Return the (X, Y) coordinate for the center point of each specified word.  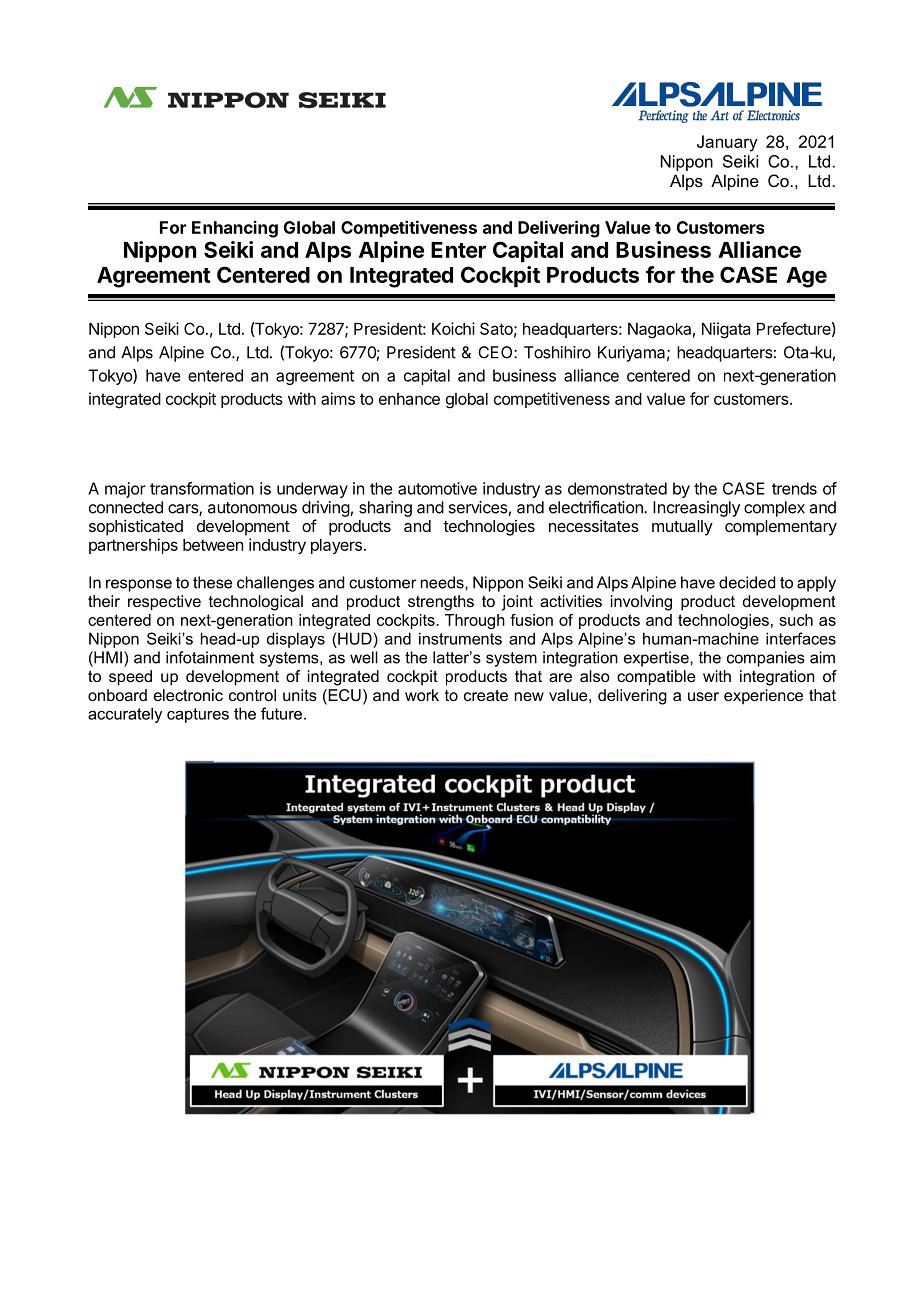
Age (806, 277)
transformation (202, 488)
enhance (409, 399)
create (486, 695)
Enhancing (235, 229)
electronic (188, 695)
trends (794, 488)
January (727, 143)
